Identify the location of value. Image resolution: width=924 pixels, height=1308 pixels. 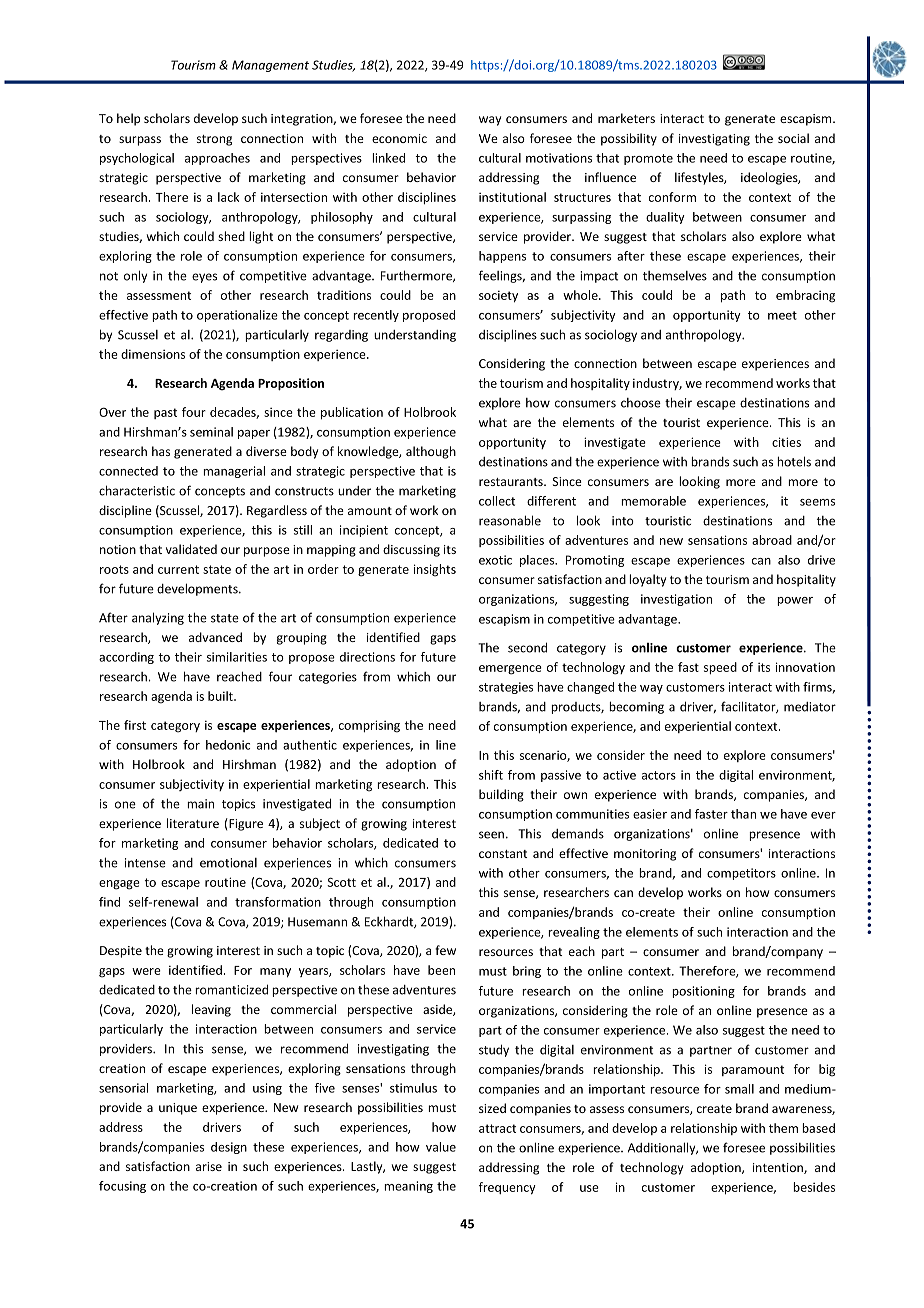
(441, 1147).
